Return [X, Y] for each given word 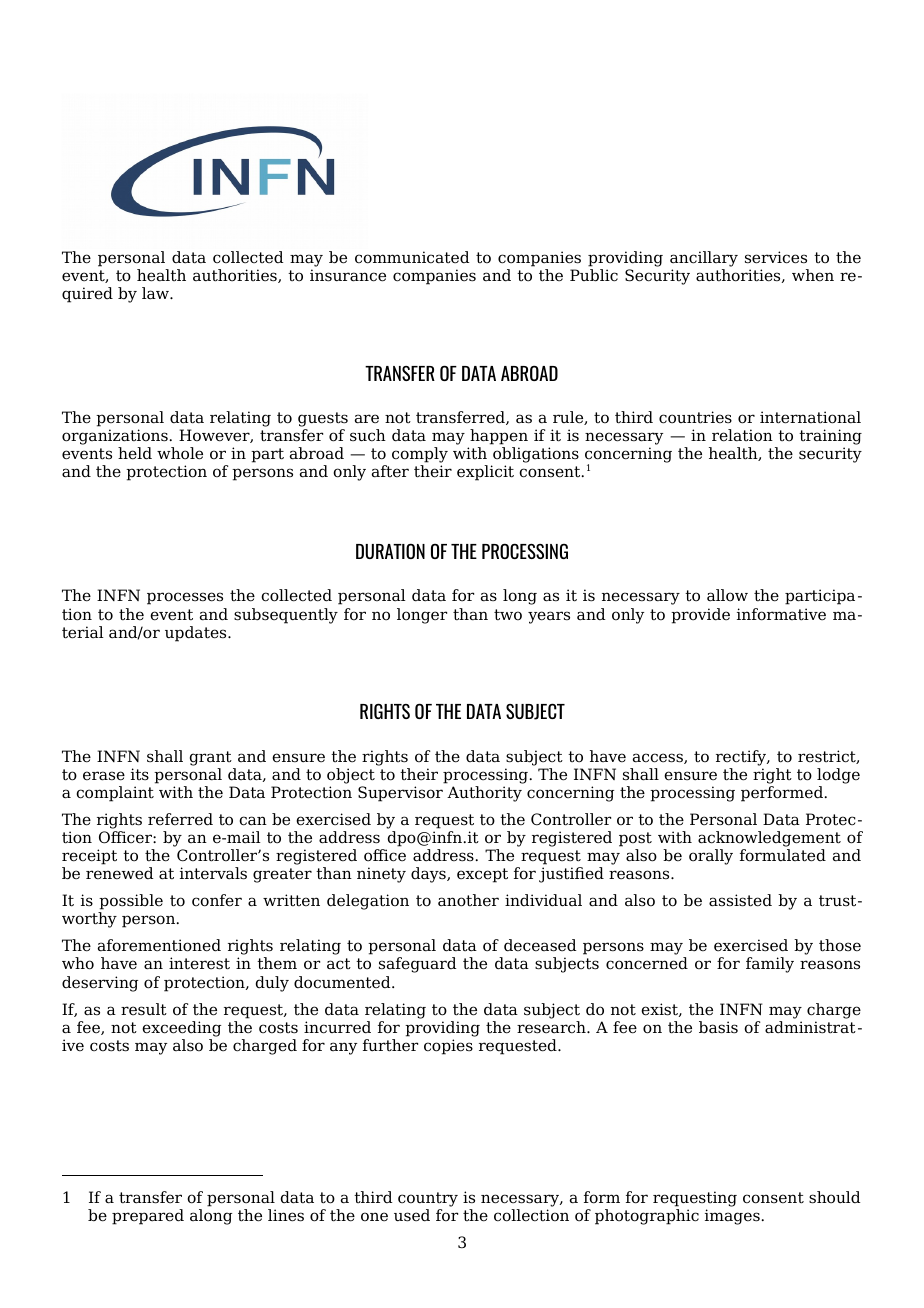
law [156, 293]
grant [211, 758]
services [776, 257]
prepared [148, 1217]
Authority [484, 794]
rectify [742, 758]
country [428, 1199]
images [732, 1217]
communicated [412, 257]
